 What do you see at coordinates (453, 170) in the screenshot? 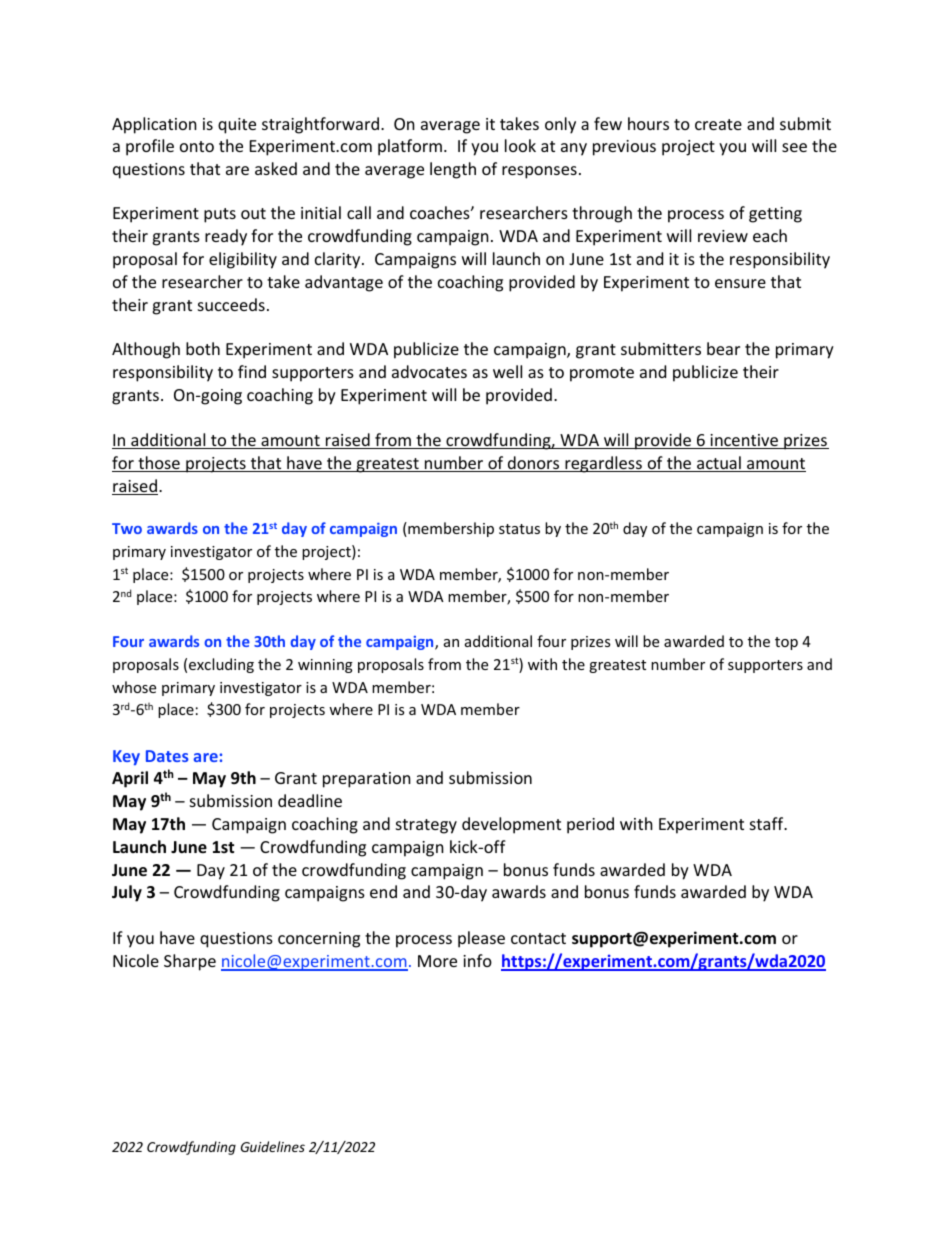
I see `length` at bounding box center [453, 170].
